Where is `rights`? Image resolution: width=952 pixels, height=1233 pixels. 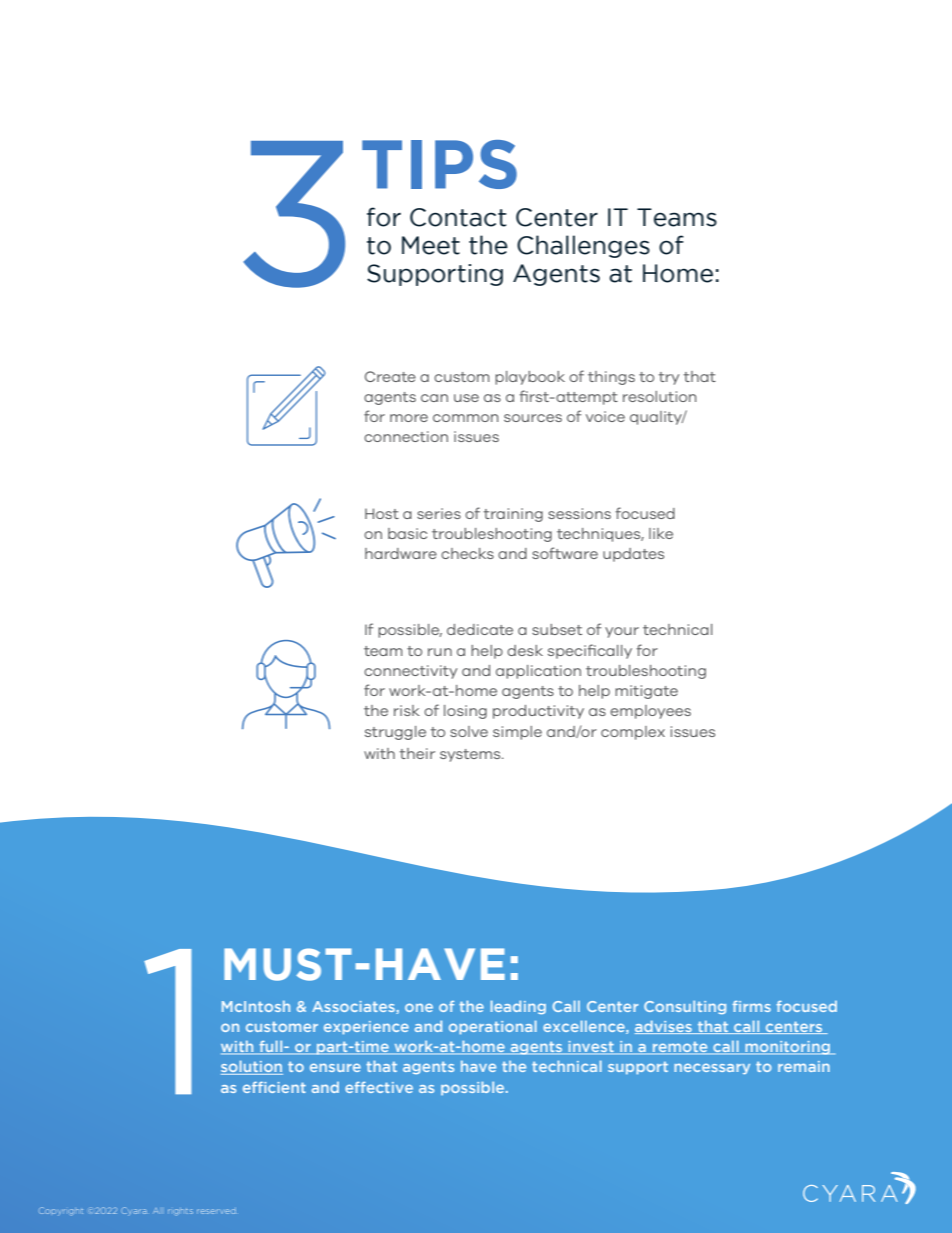
rights is located at coordinates (180, 1212).
